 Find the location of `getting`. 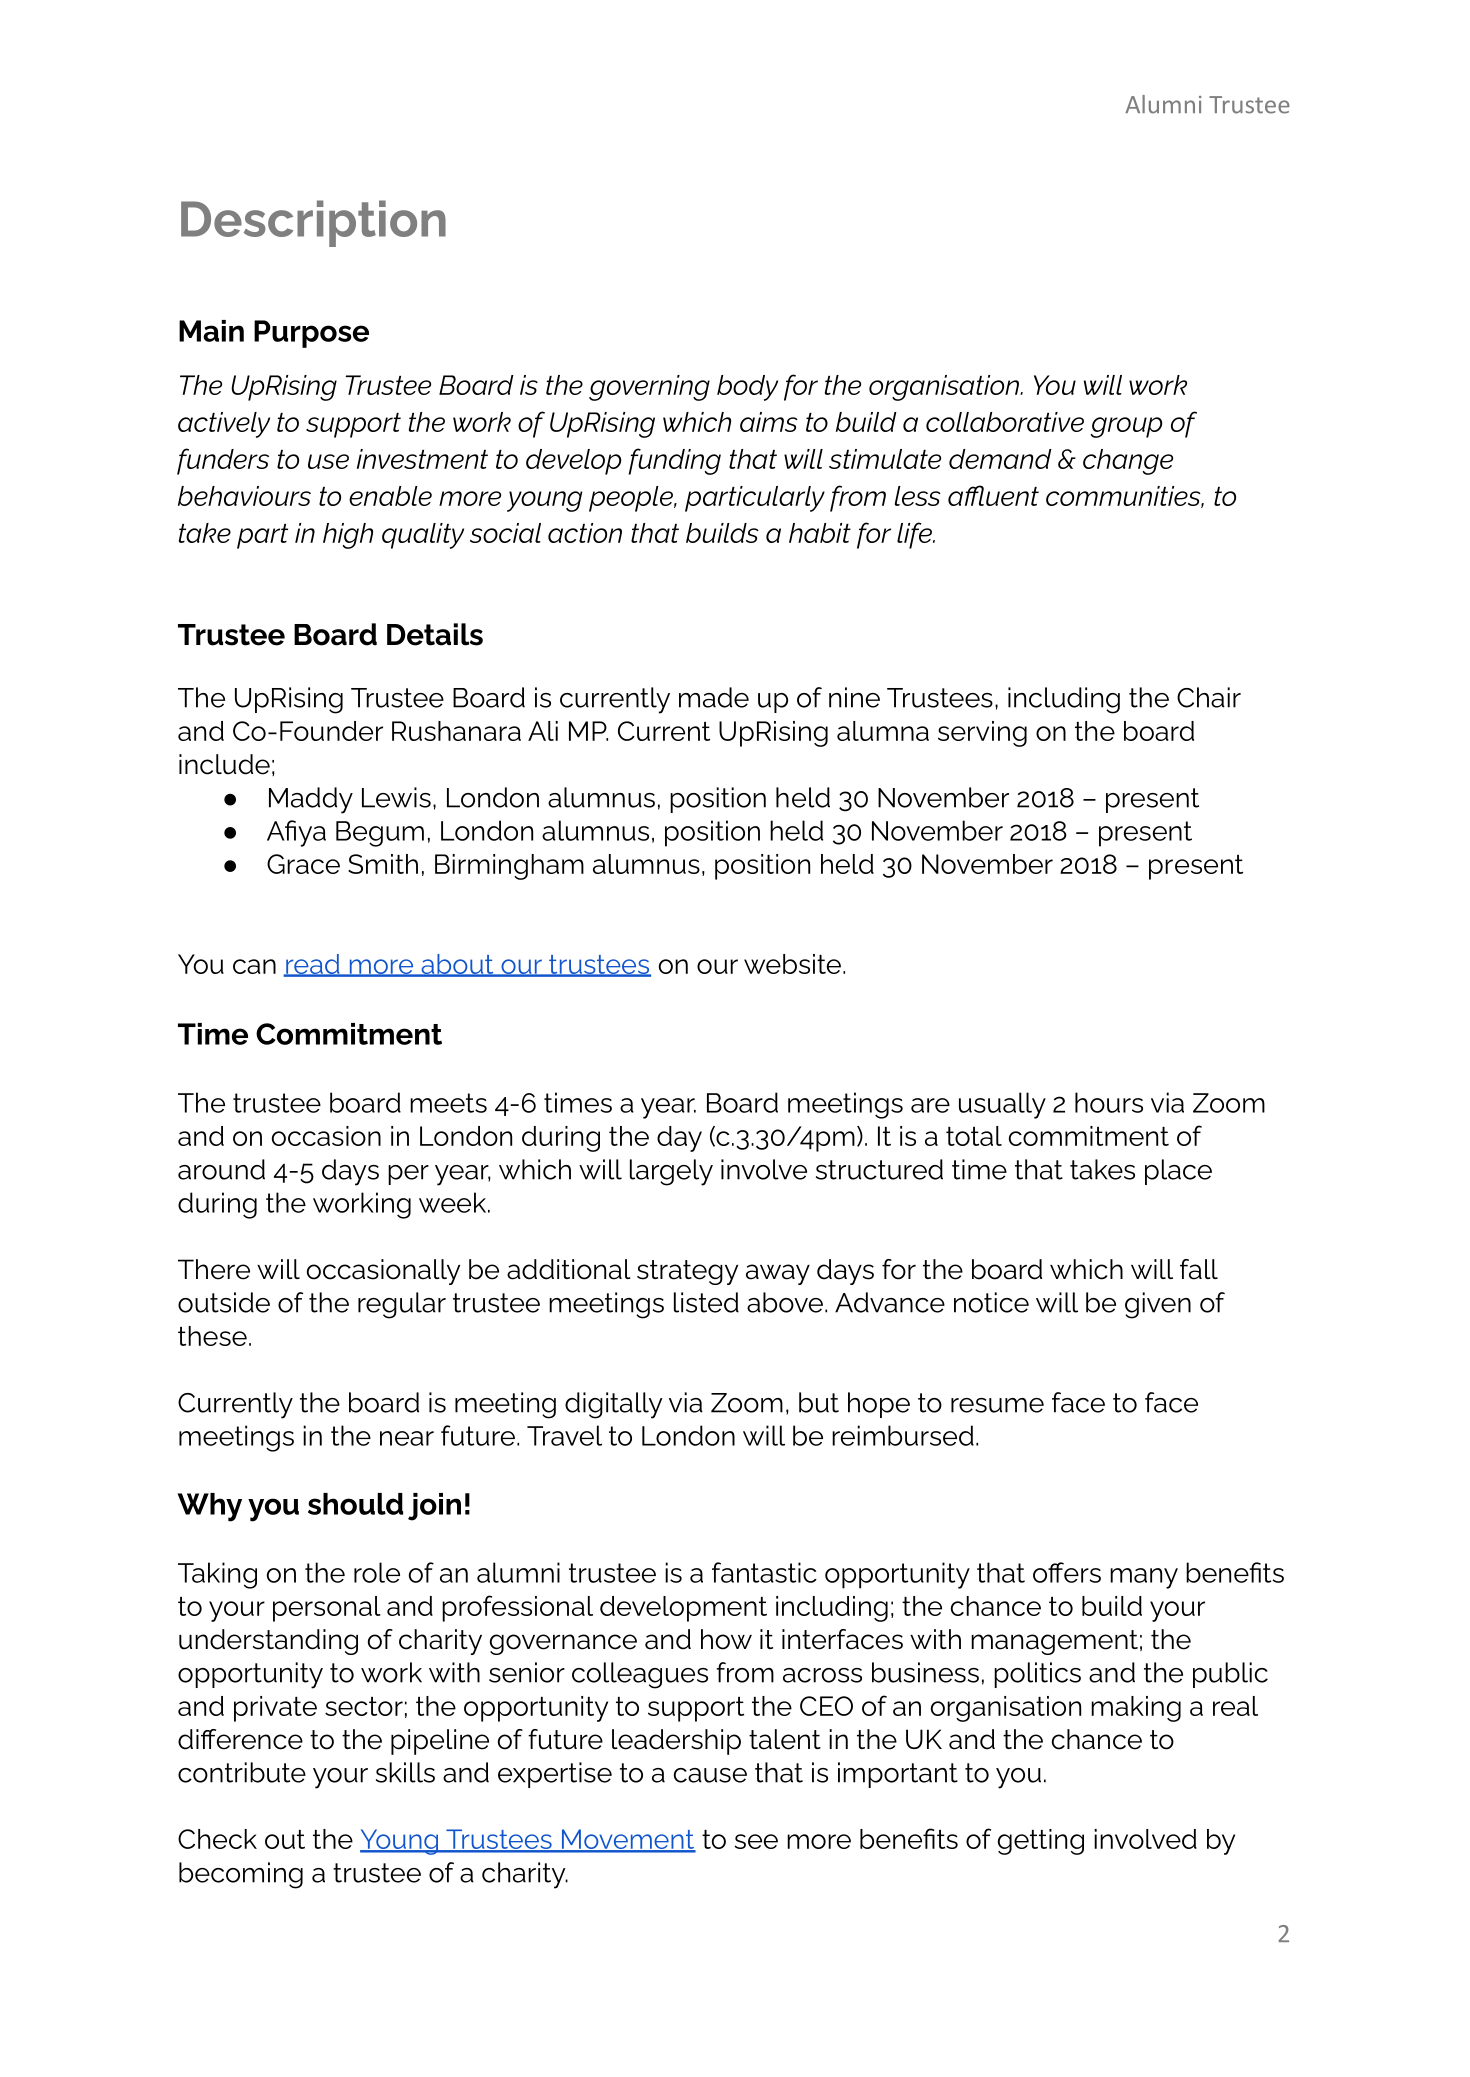

getting is located at coordinates (1041, 1842).
